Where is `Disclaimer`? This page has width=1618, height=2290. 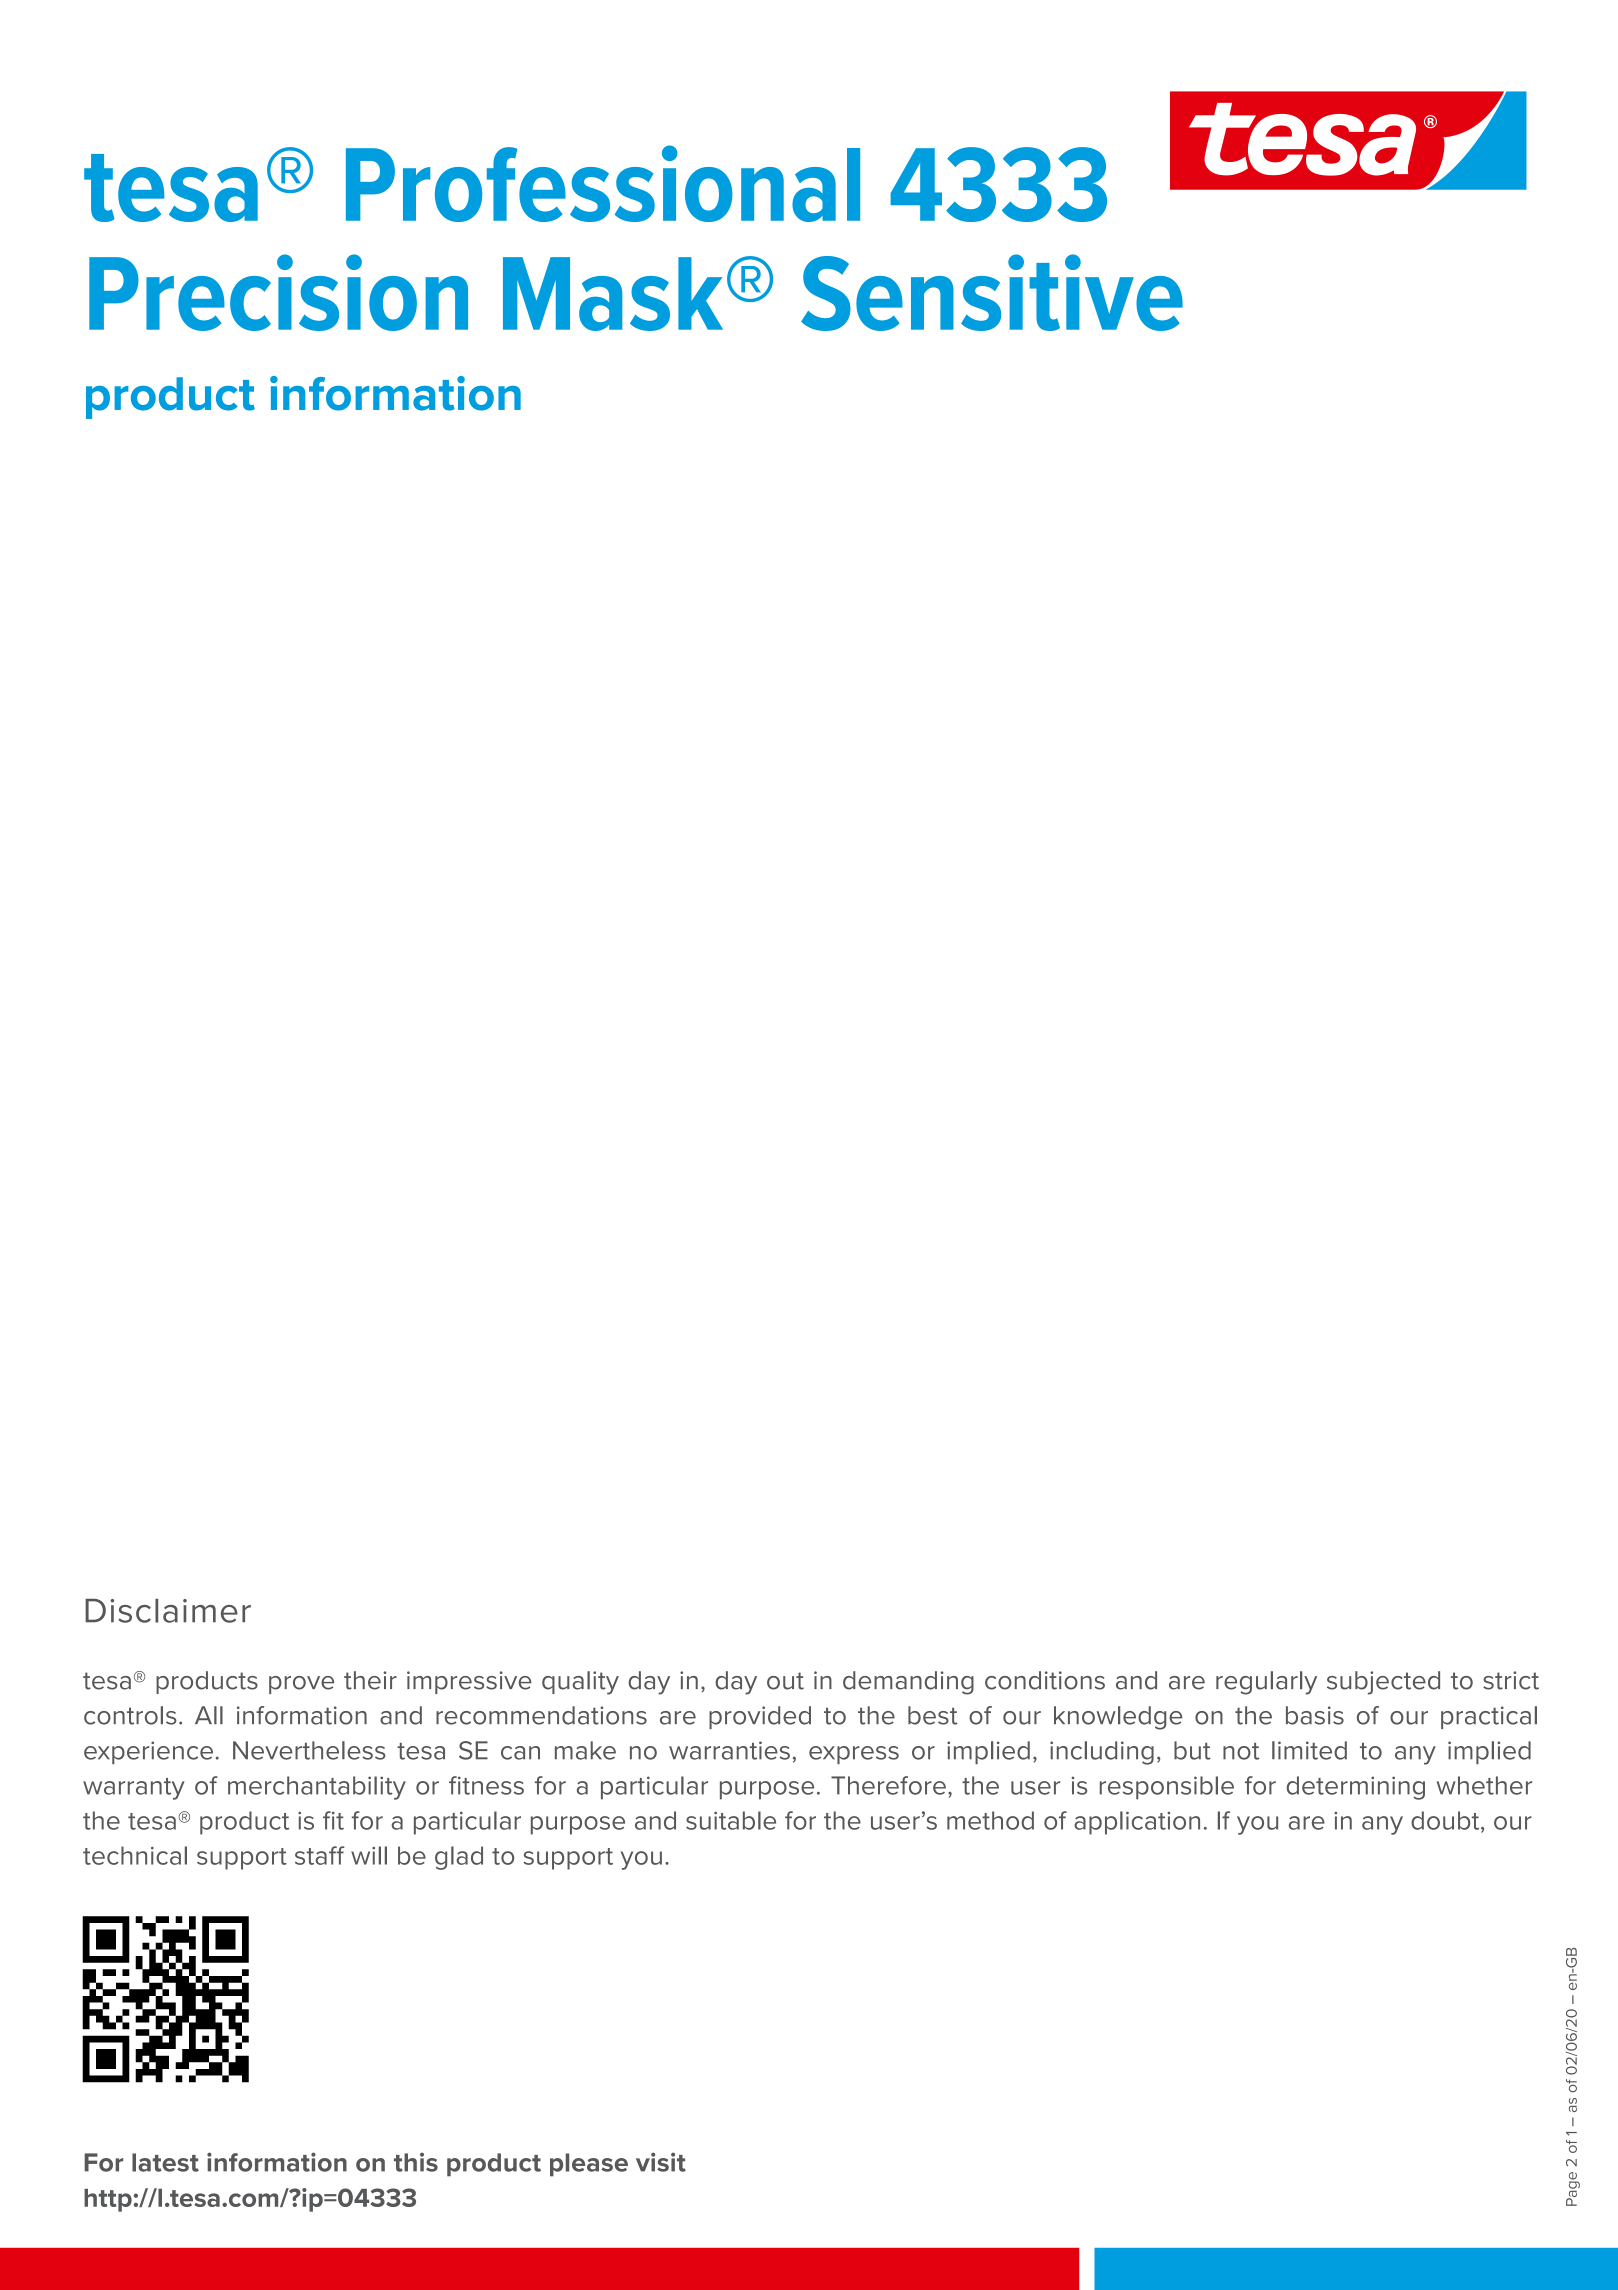 Disclaimer is located at coordinates (168, 1611).
